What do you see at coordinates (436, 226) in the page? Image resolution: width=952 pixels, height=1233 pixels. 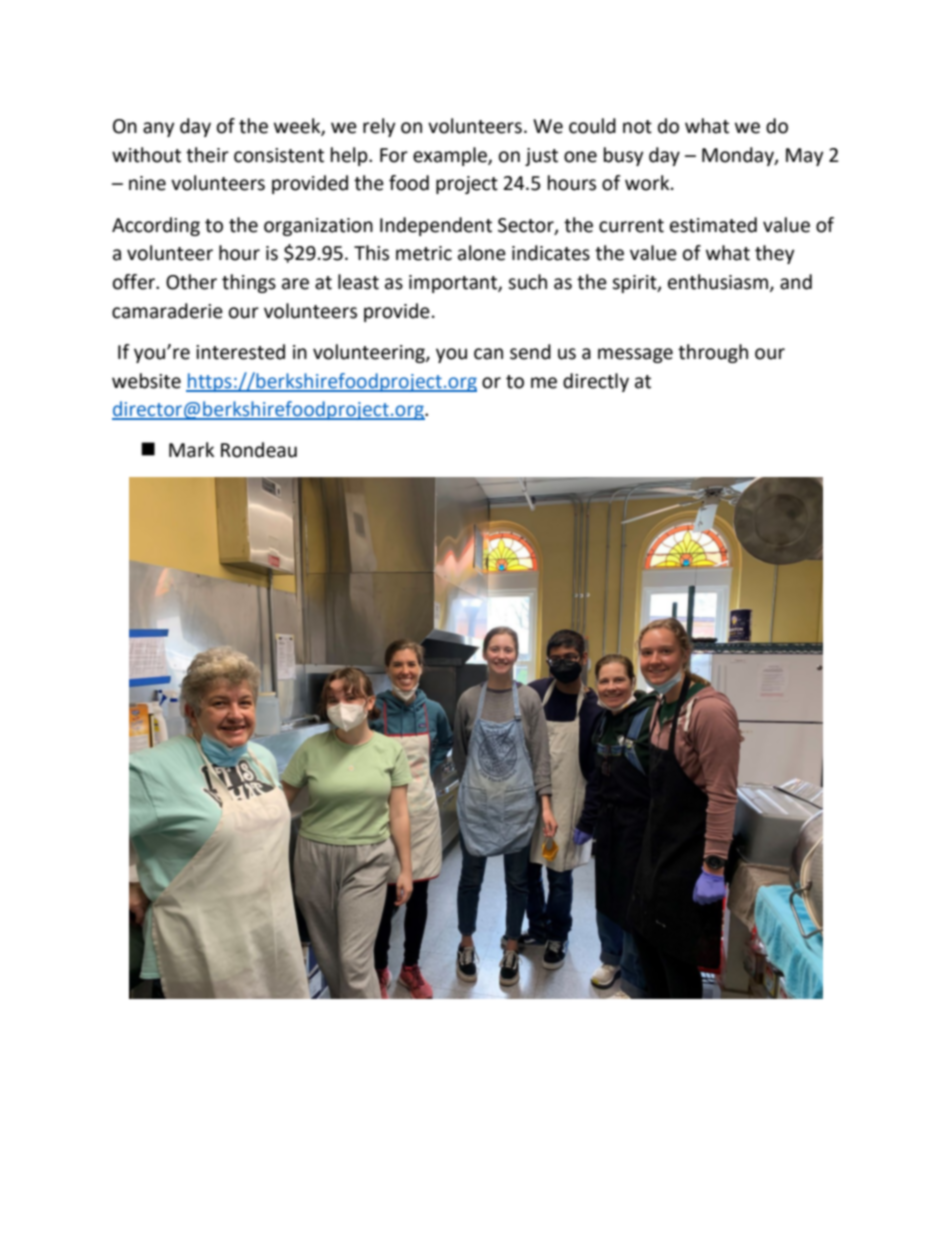 I see `Independent` at bounding box center [436, 226].
